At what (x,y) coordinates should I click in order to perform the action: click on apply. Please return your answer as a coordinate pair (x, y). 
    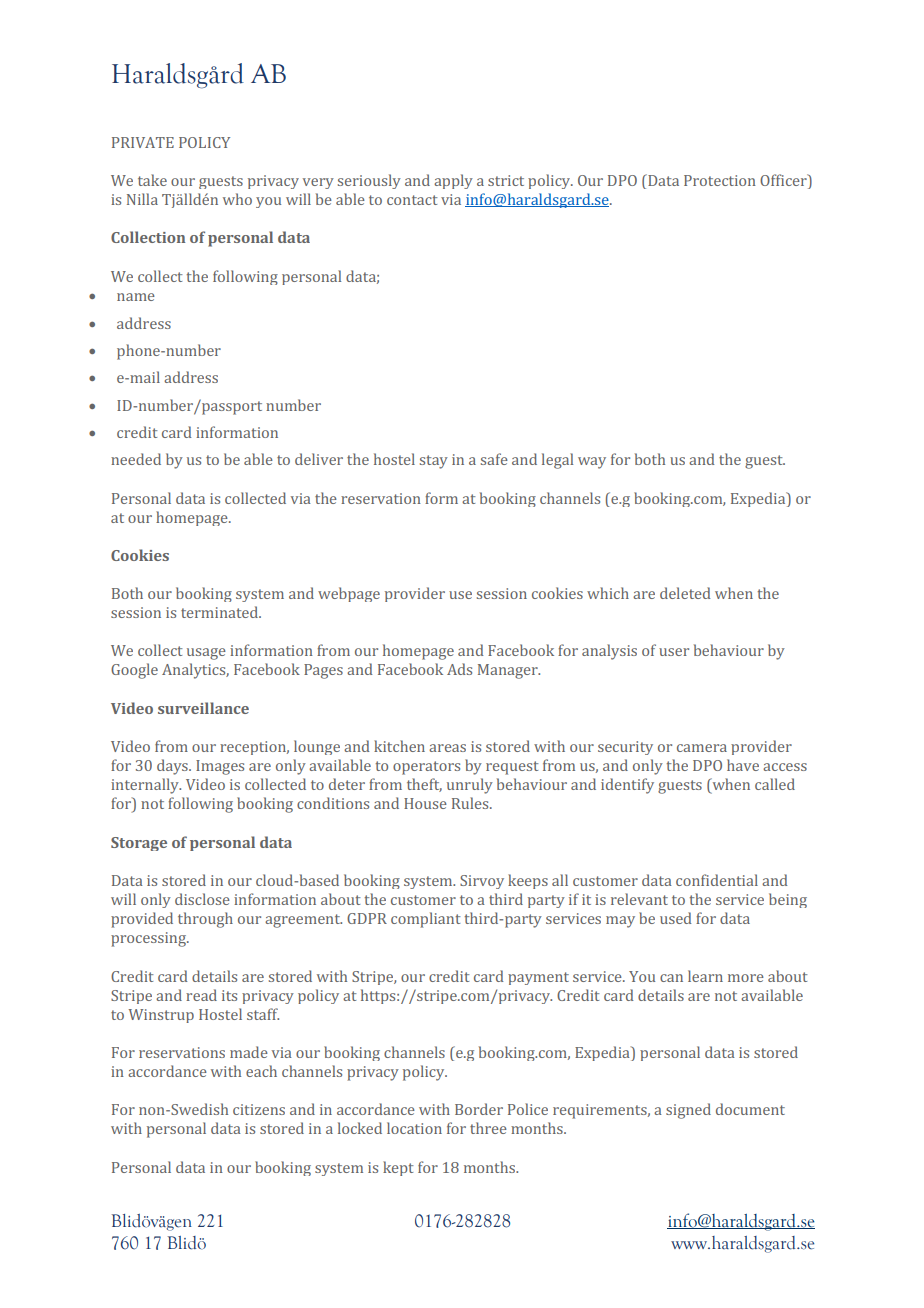
    Looking at the image, I should click on (453, 181).
